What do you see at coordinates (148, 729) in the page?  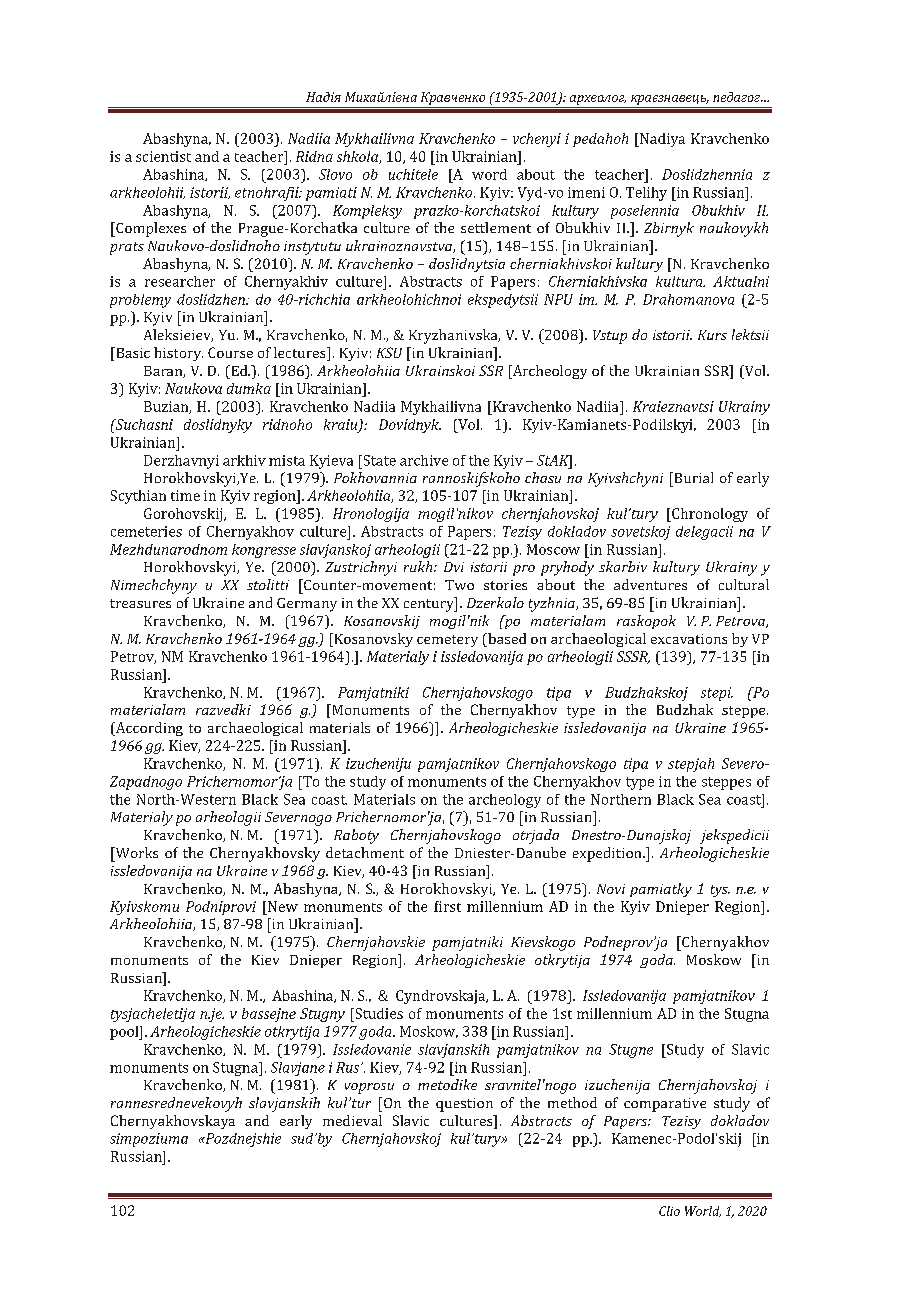 I see `According` at bounding box center [148, 729].
